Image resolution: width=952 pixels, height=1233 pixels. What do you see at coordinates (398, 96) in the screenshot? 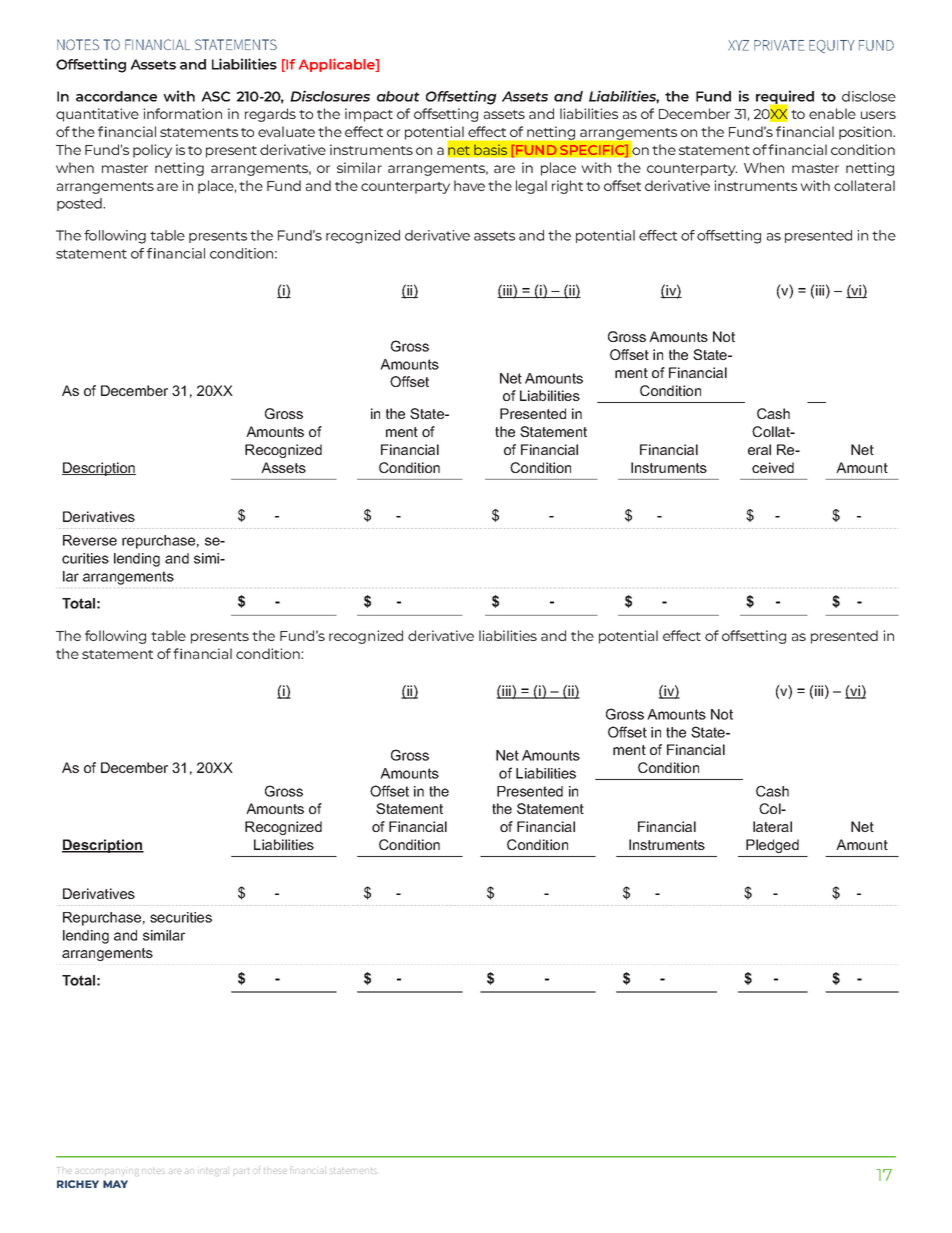
I see `about` at bounding box center [398, 96].
